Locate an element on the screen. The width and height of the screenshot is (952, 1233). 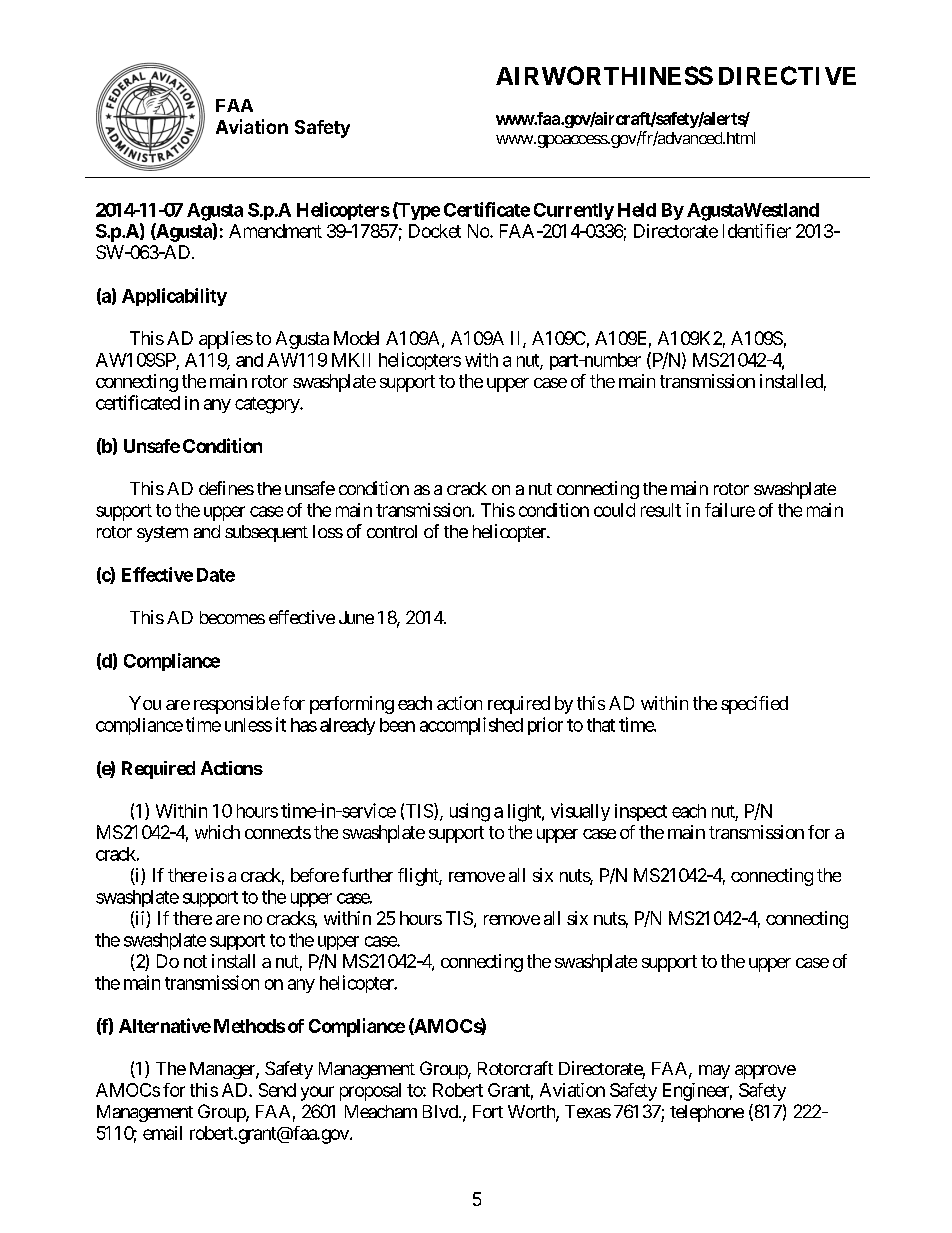
Docket is located at coordinates (435, 231).
